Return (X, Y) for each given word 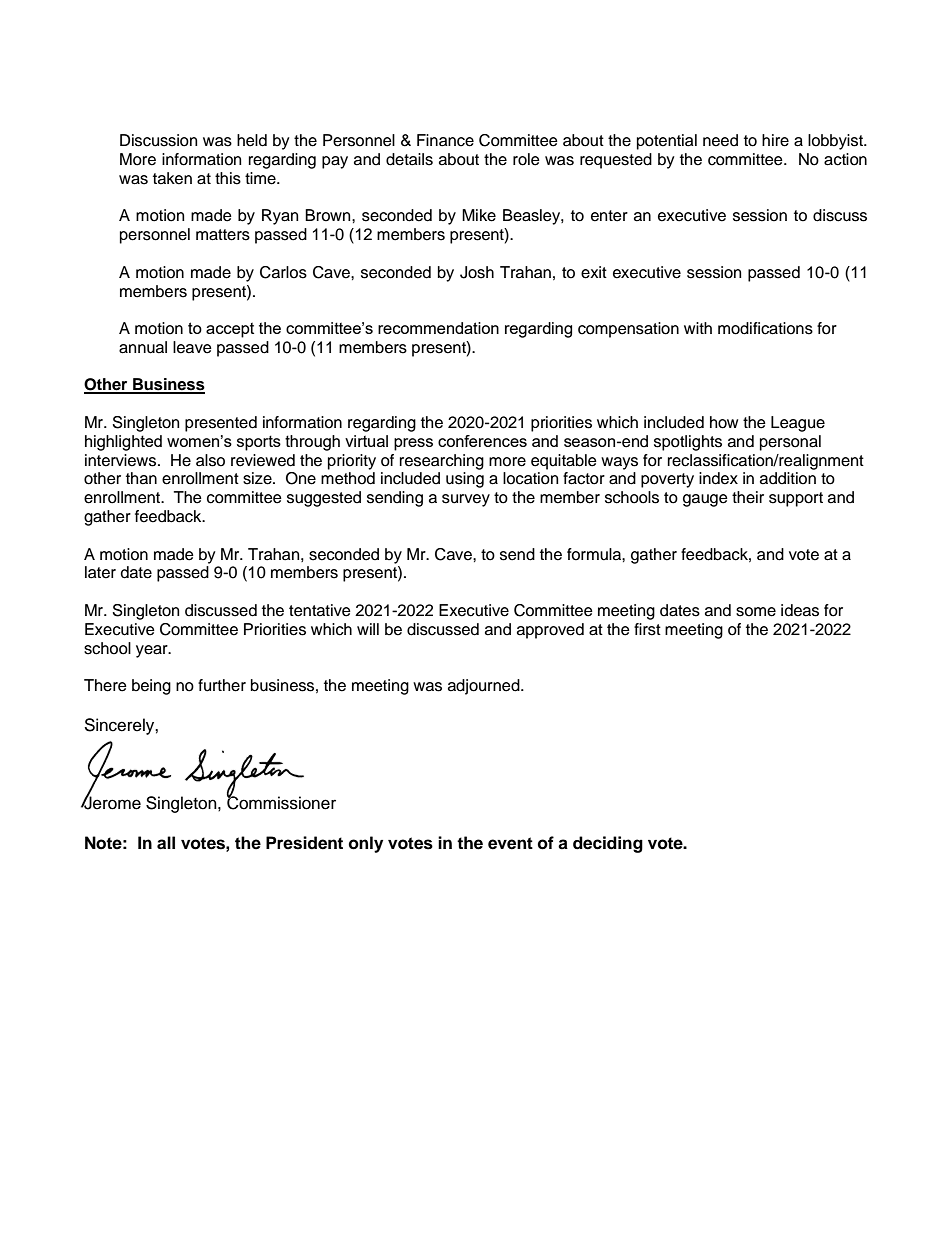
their (748, 497)
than (141, 478)
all (166, 843)
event (510, 843)
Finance (445, 140)
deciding (608, 844)
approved (550, 631)
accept (230, 330)
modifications (765, 328)
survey (466, 500)
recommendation (438, 328)
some (756, 612)
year (153, 651)
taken (172, 178)
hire (775, 140)
